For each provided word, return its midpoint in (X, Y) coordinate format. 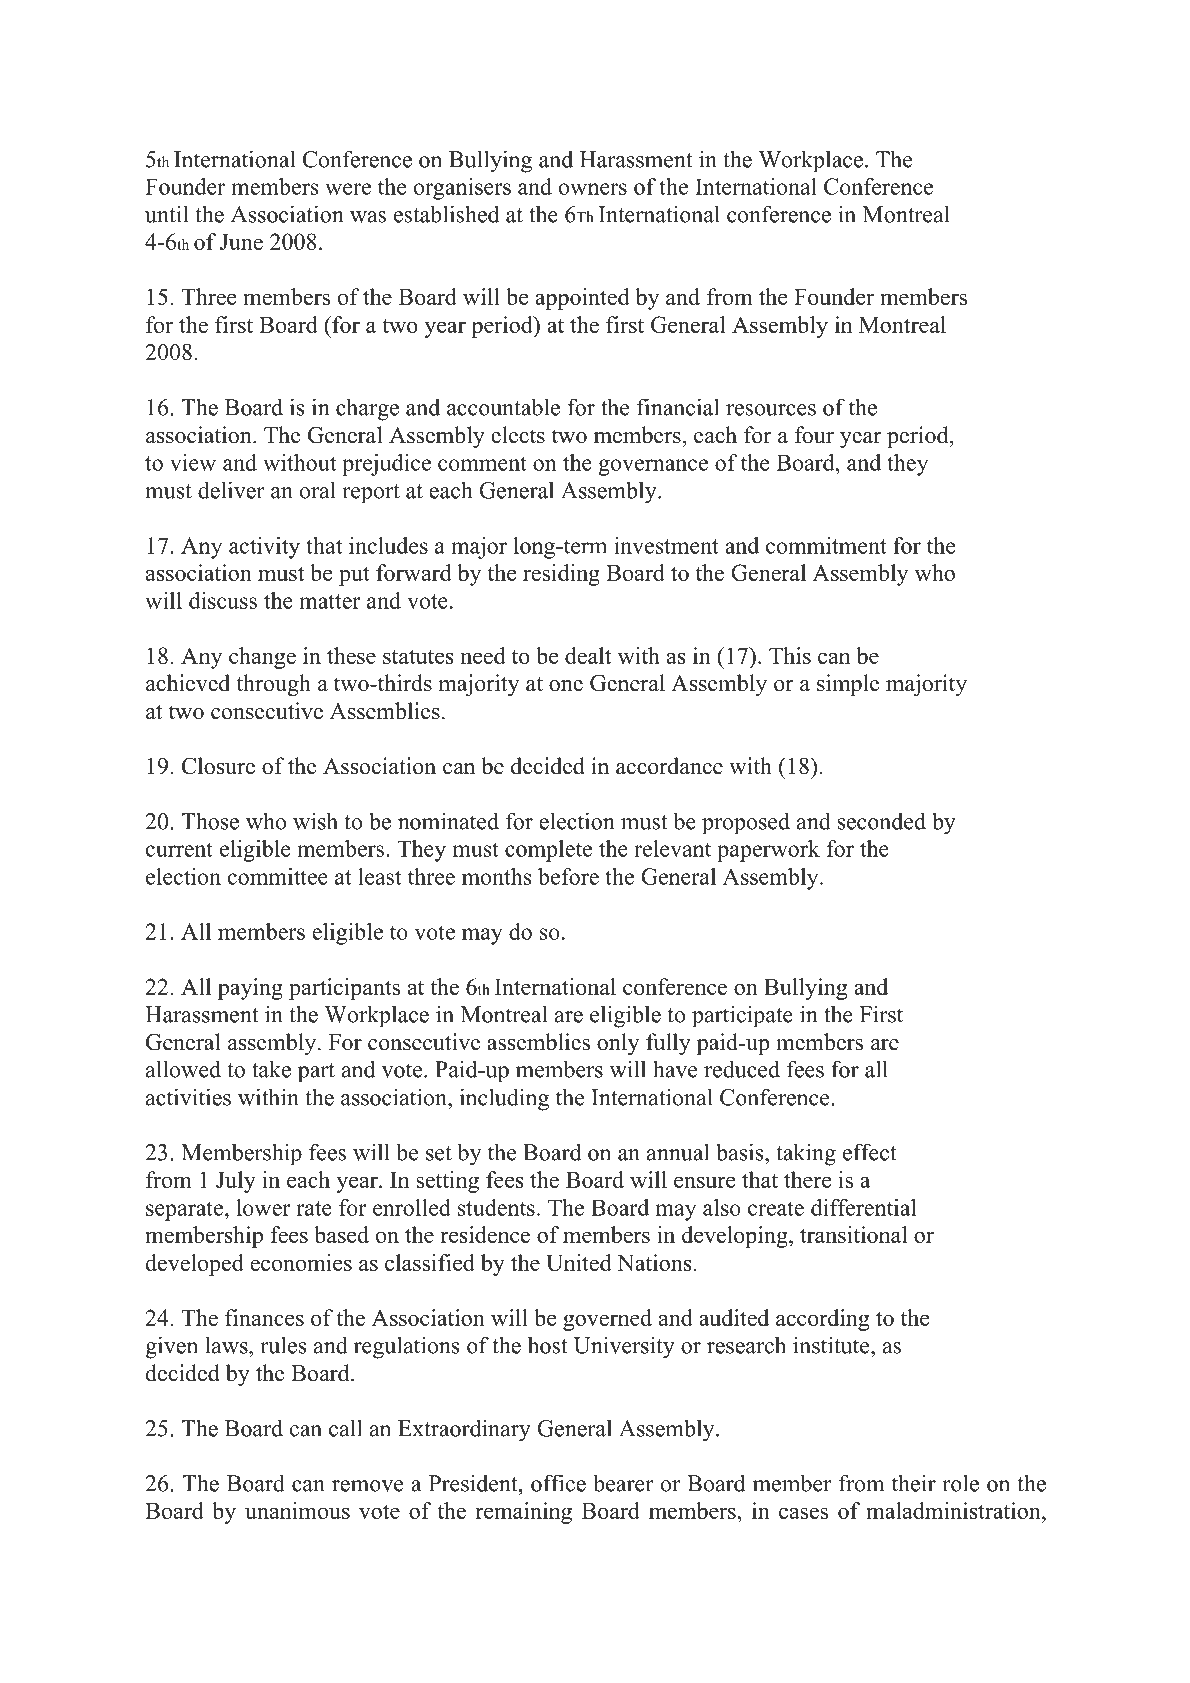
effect (870, 1152)
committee (278, 876)
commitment (826, 545)
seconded (882, 821)
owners (593, 189)
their (914, 1483)
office (558, 1483)
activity (264, 548)
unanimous (297, 1510)
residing (561, 575)
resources (771, 410)
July (236, 1182)
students (496, 1207)
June (241, 242)
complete (548, 851)
